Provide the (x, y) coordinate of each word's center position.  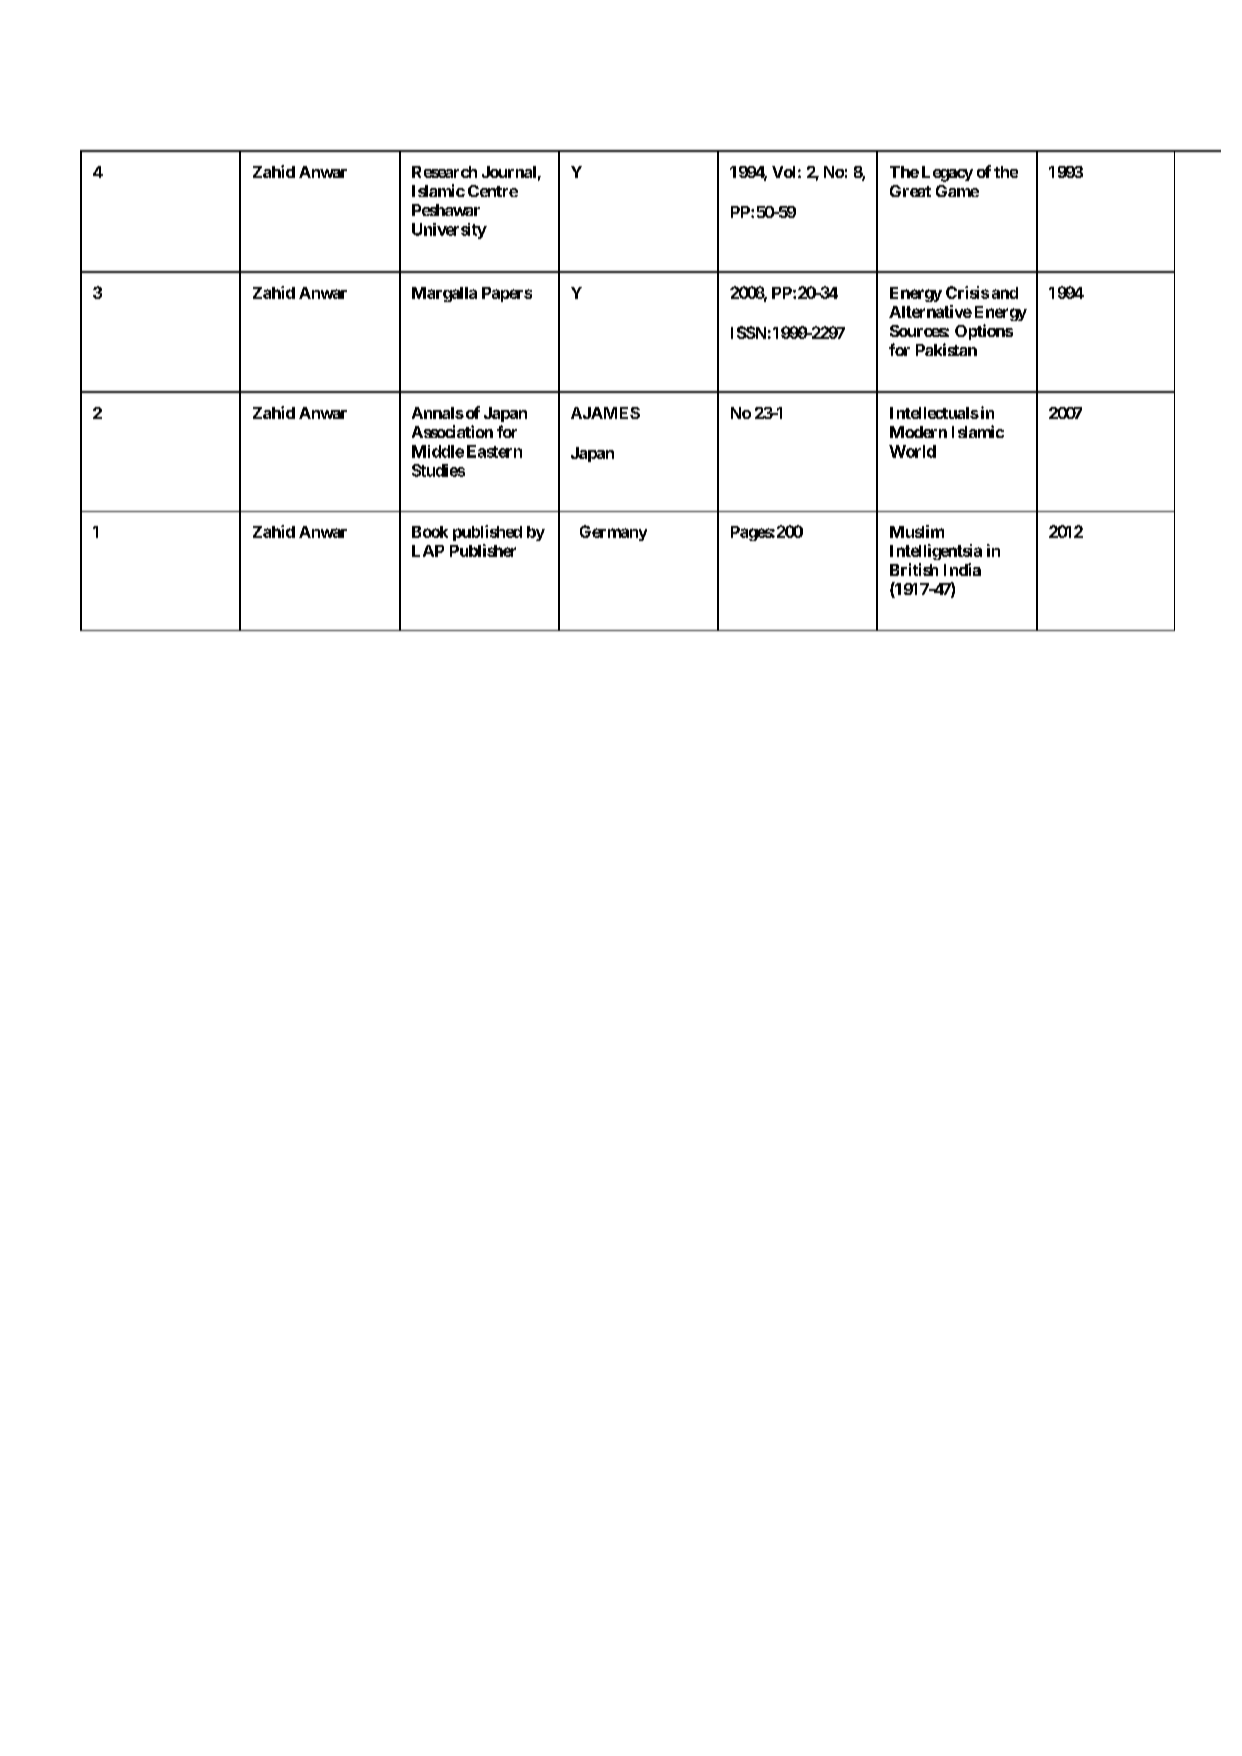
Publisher (483, 550)
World (912, 451)
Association (452, 431)
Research (444, 172)
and (1005, 293)
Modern (918, 432)
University (449, 231)
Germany (613, 533)
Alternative (930, 311)
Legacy (947, 174)
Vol (783, 172)
